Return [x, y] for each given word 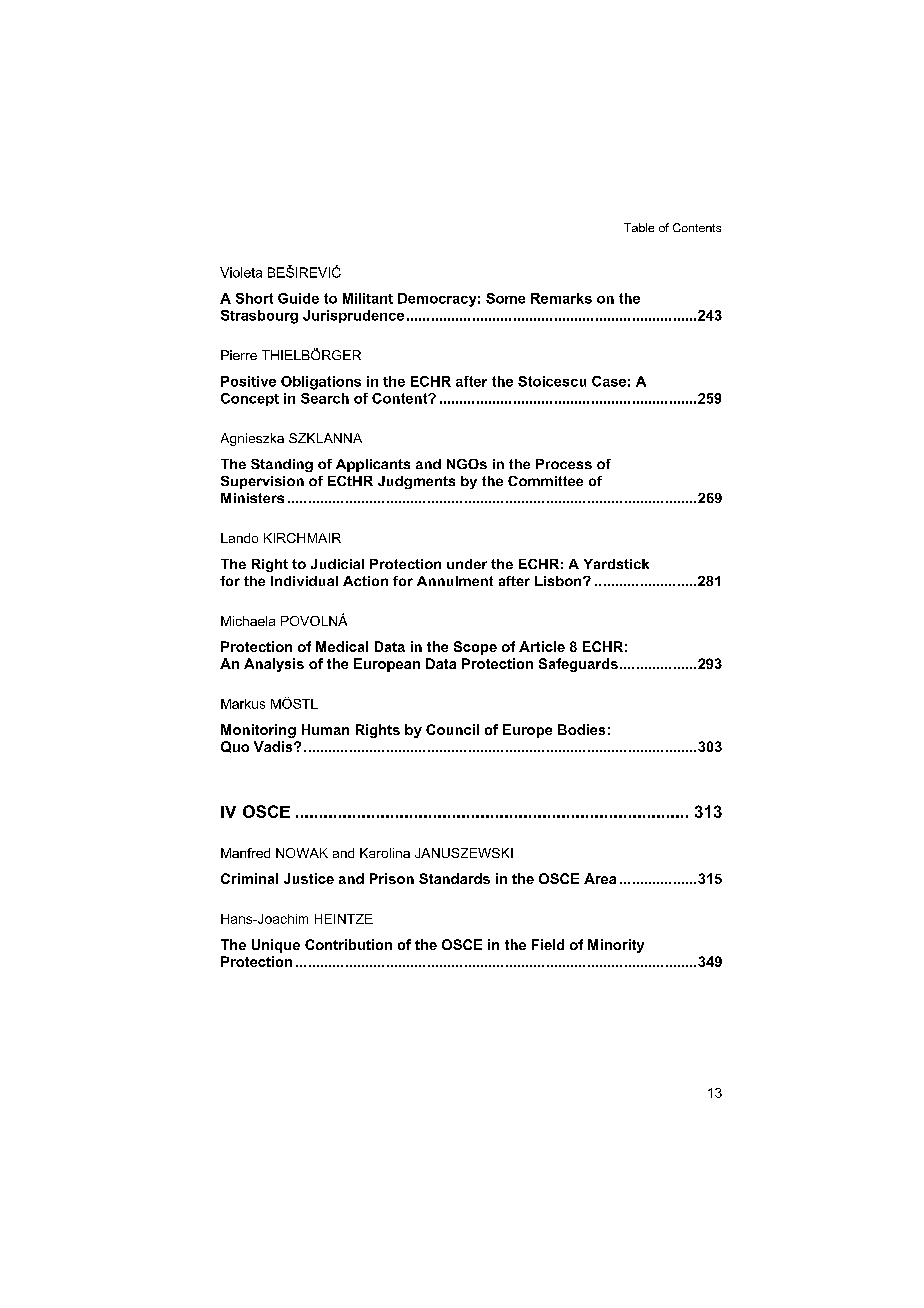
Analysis [274, 665]
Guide [298, 298]
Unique [276, 946]
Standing [282, 465]
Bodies [581, 729]
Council [452, 729]
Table [639, 227]
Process [564, 464]
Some [505, 298]
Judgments [416, 482]
